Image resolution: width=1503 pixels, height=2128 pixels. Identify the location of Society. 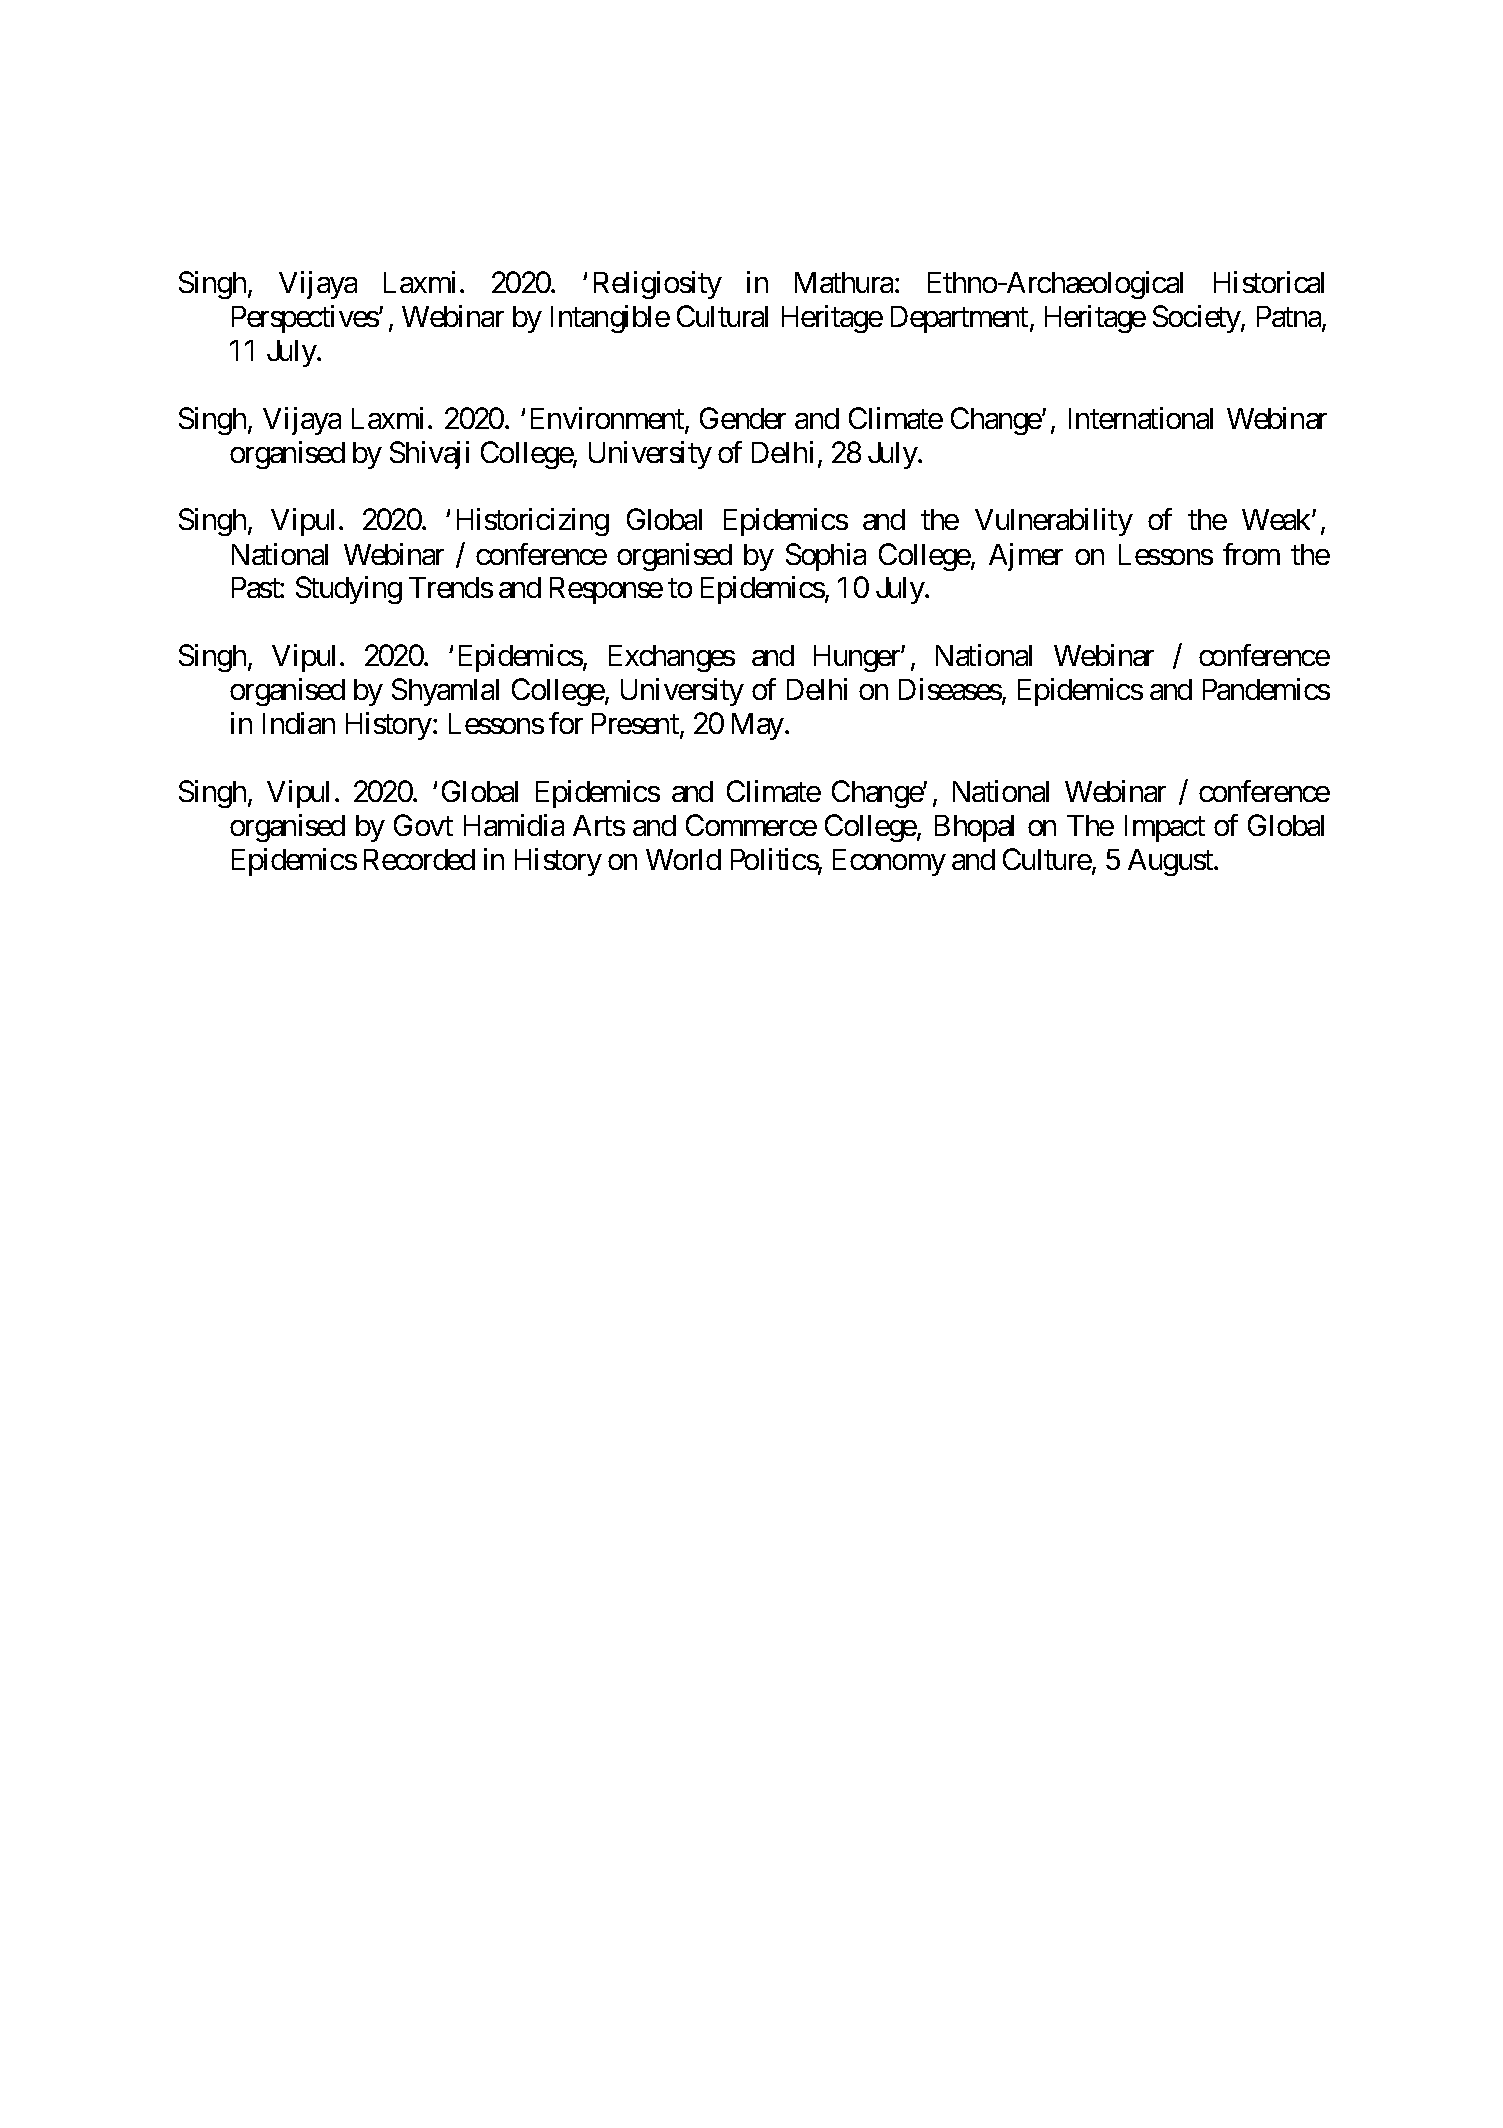
(1197, 319).
